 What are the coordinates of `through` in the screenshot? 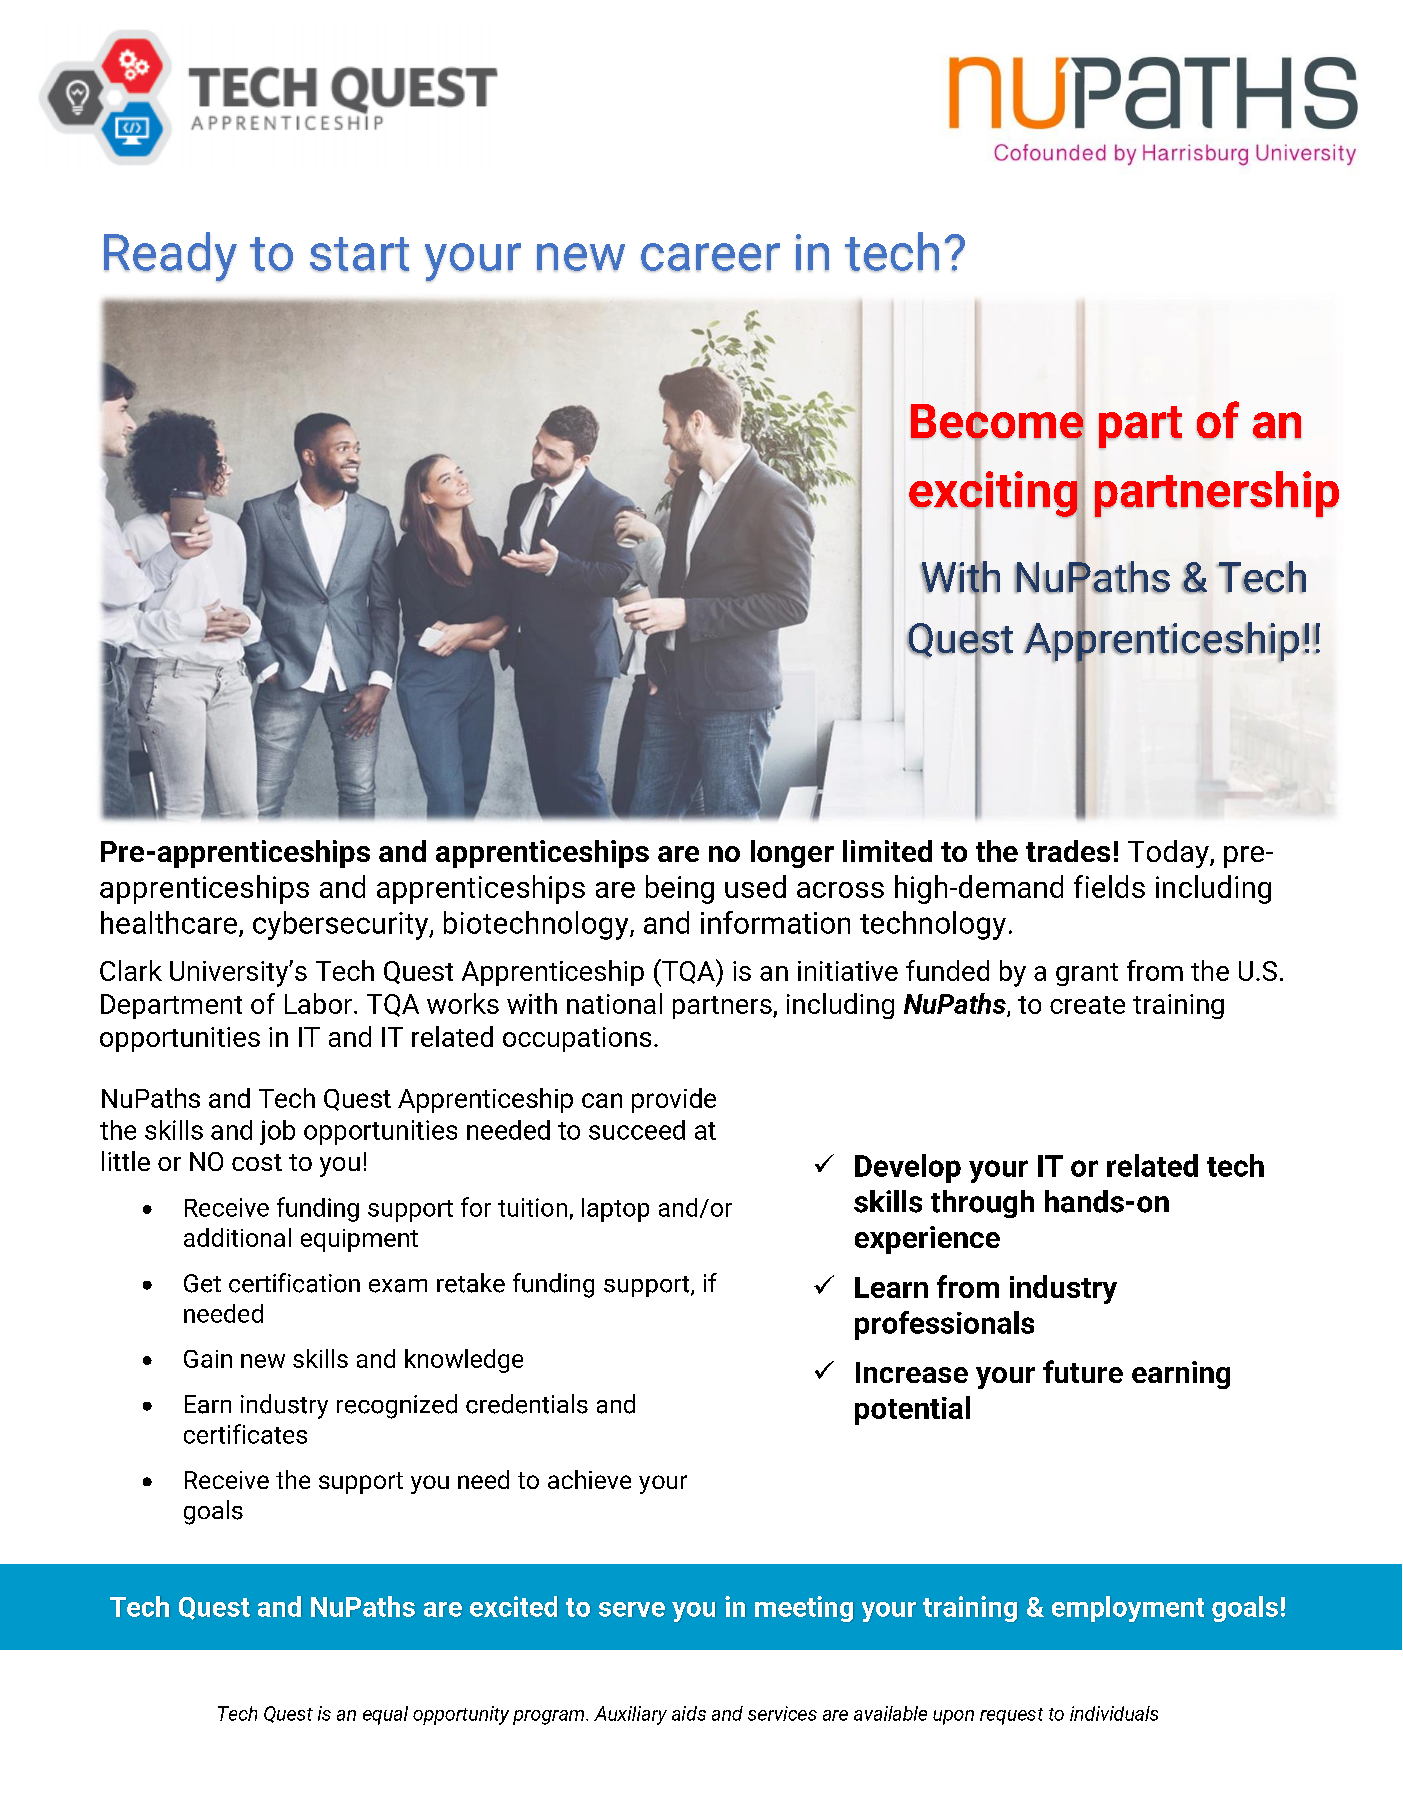 It's located at (982, 1204).
